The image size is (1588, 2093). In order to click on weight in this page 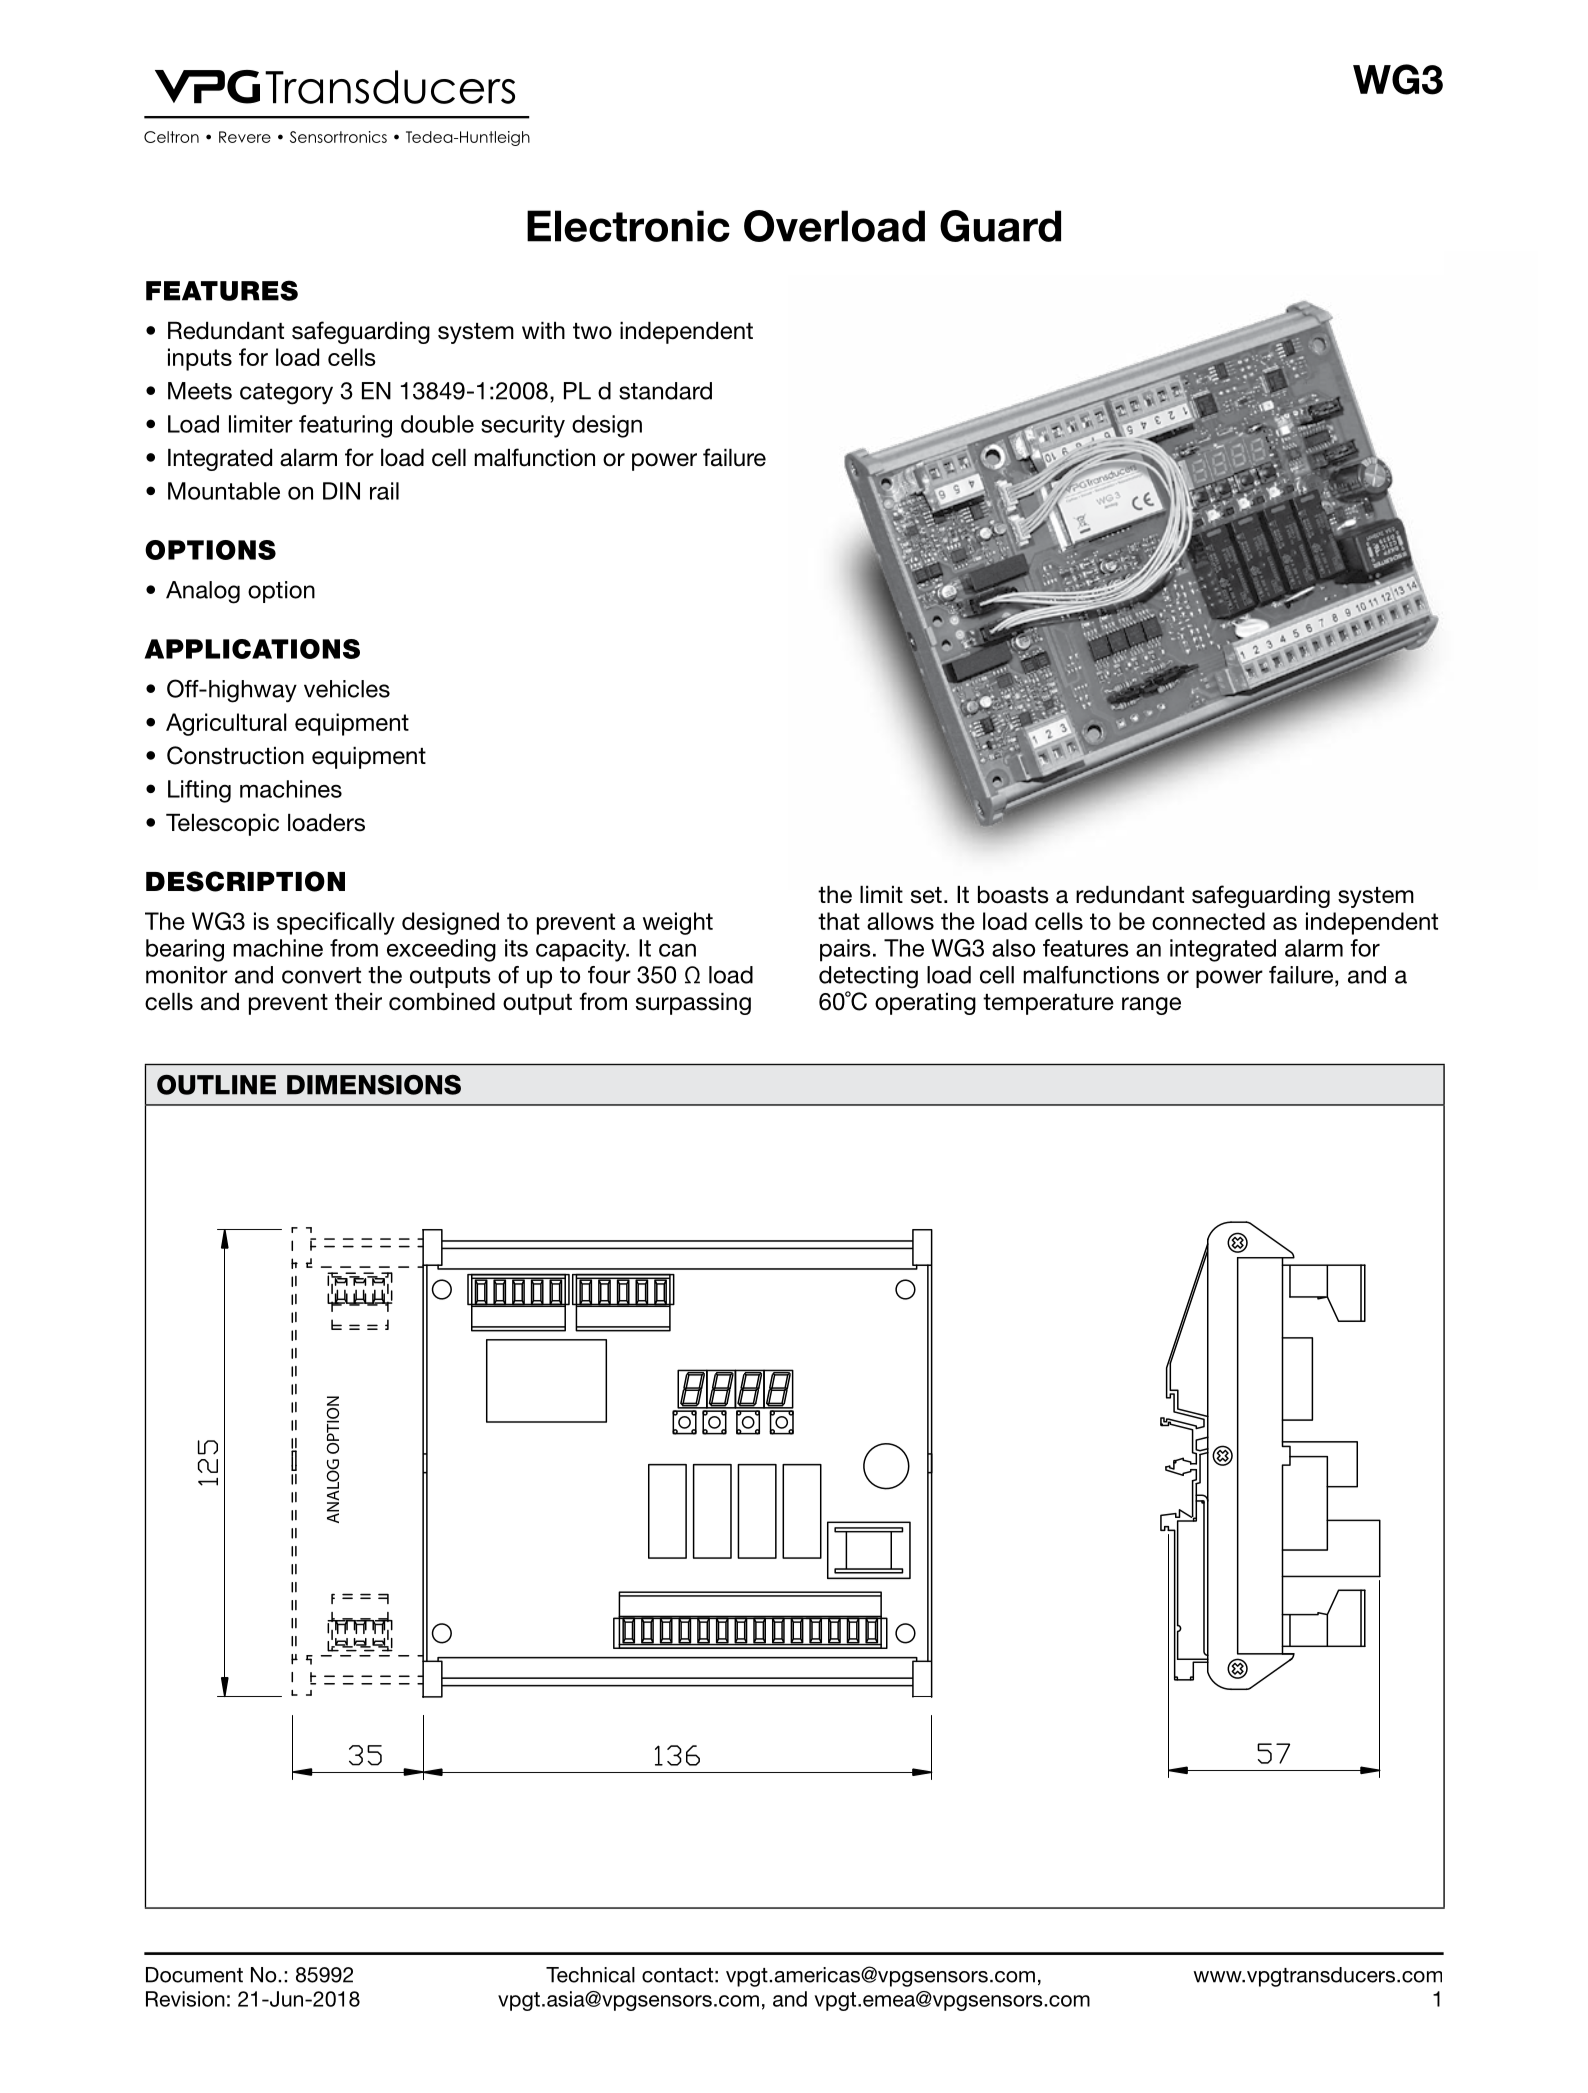, I will do `click(678, 923)`.
